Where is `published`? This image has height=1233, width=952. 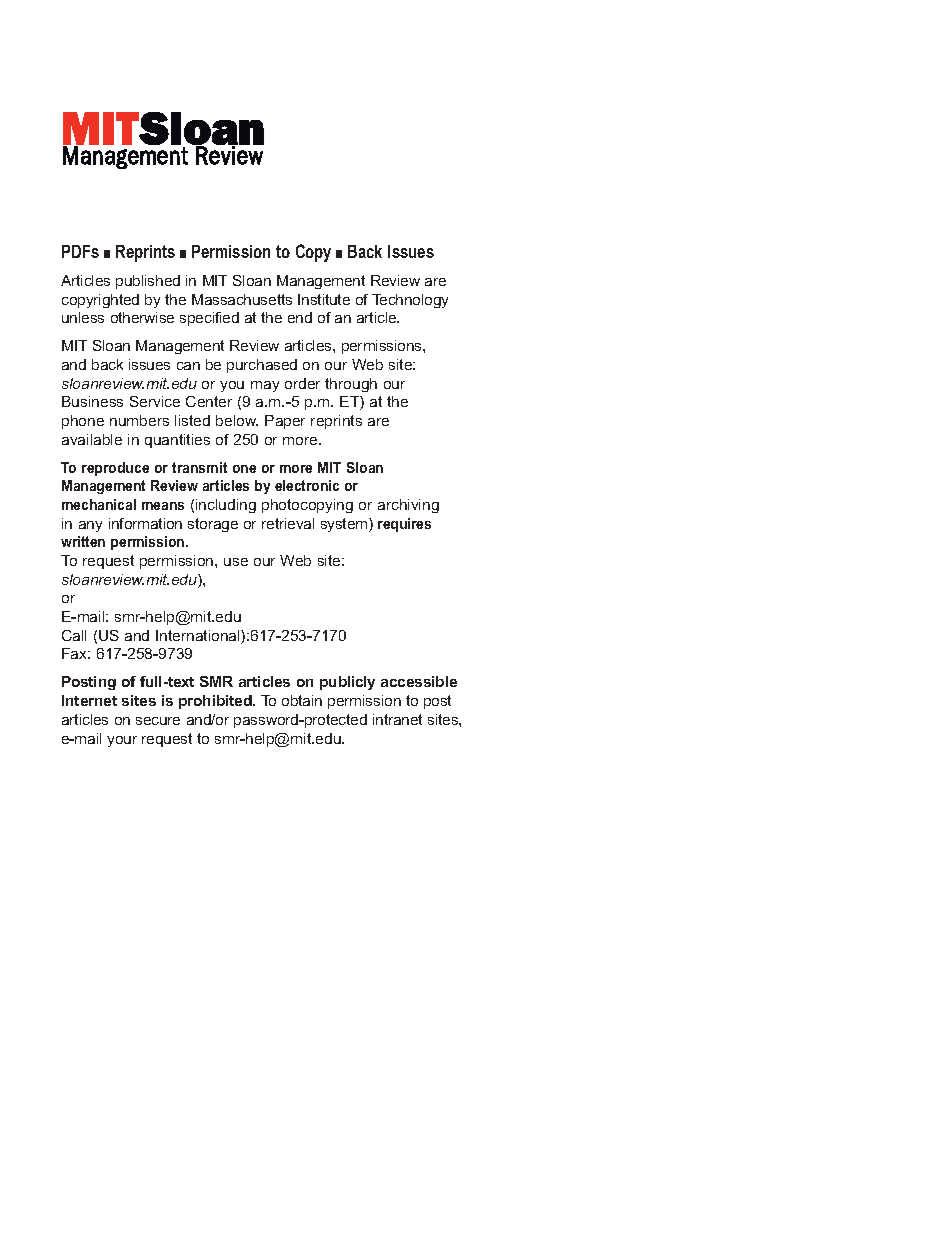
published is located at coordinates (148, 282).
